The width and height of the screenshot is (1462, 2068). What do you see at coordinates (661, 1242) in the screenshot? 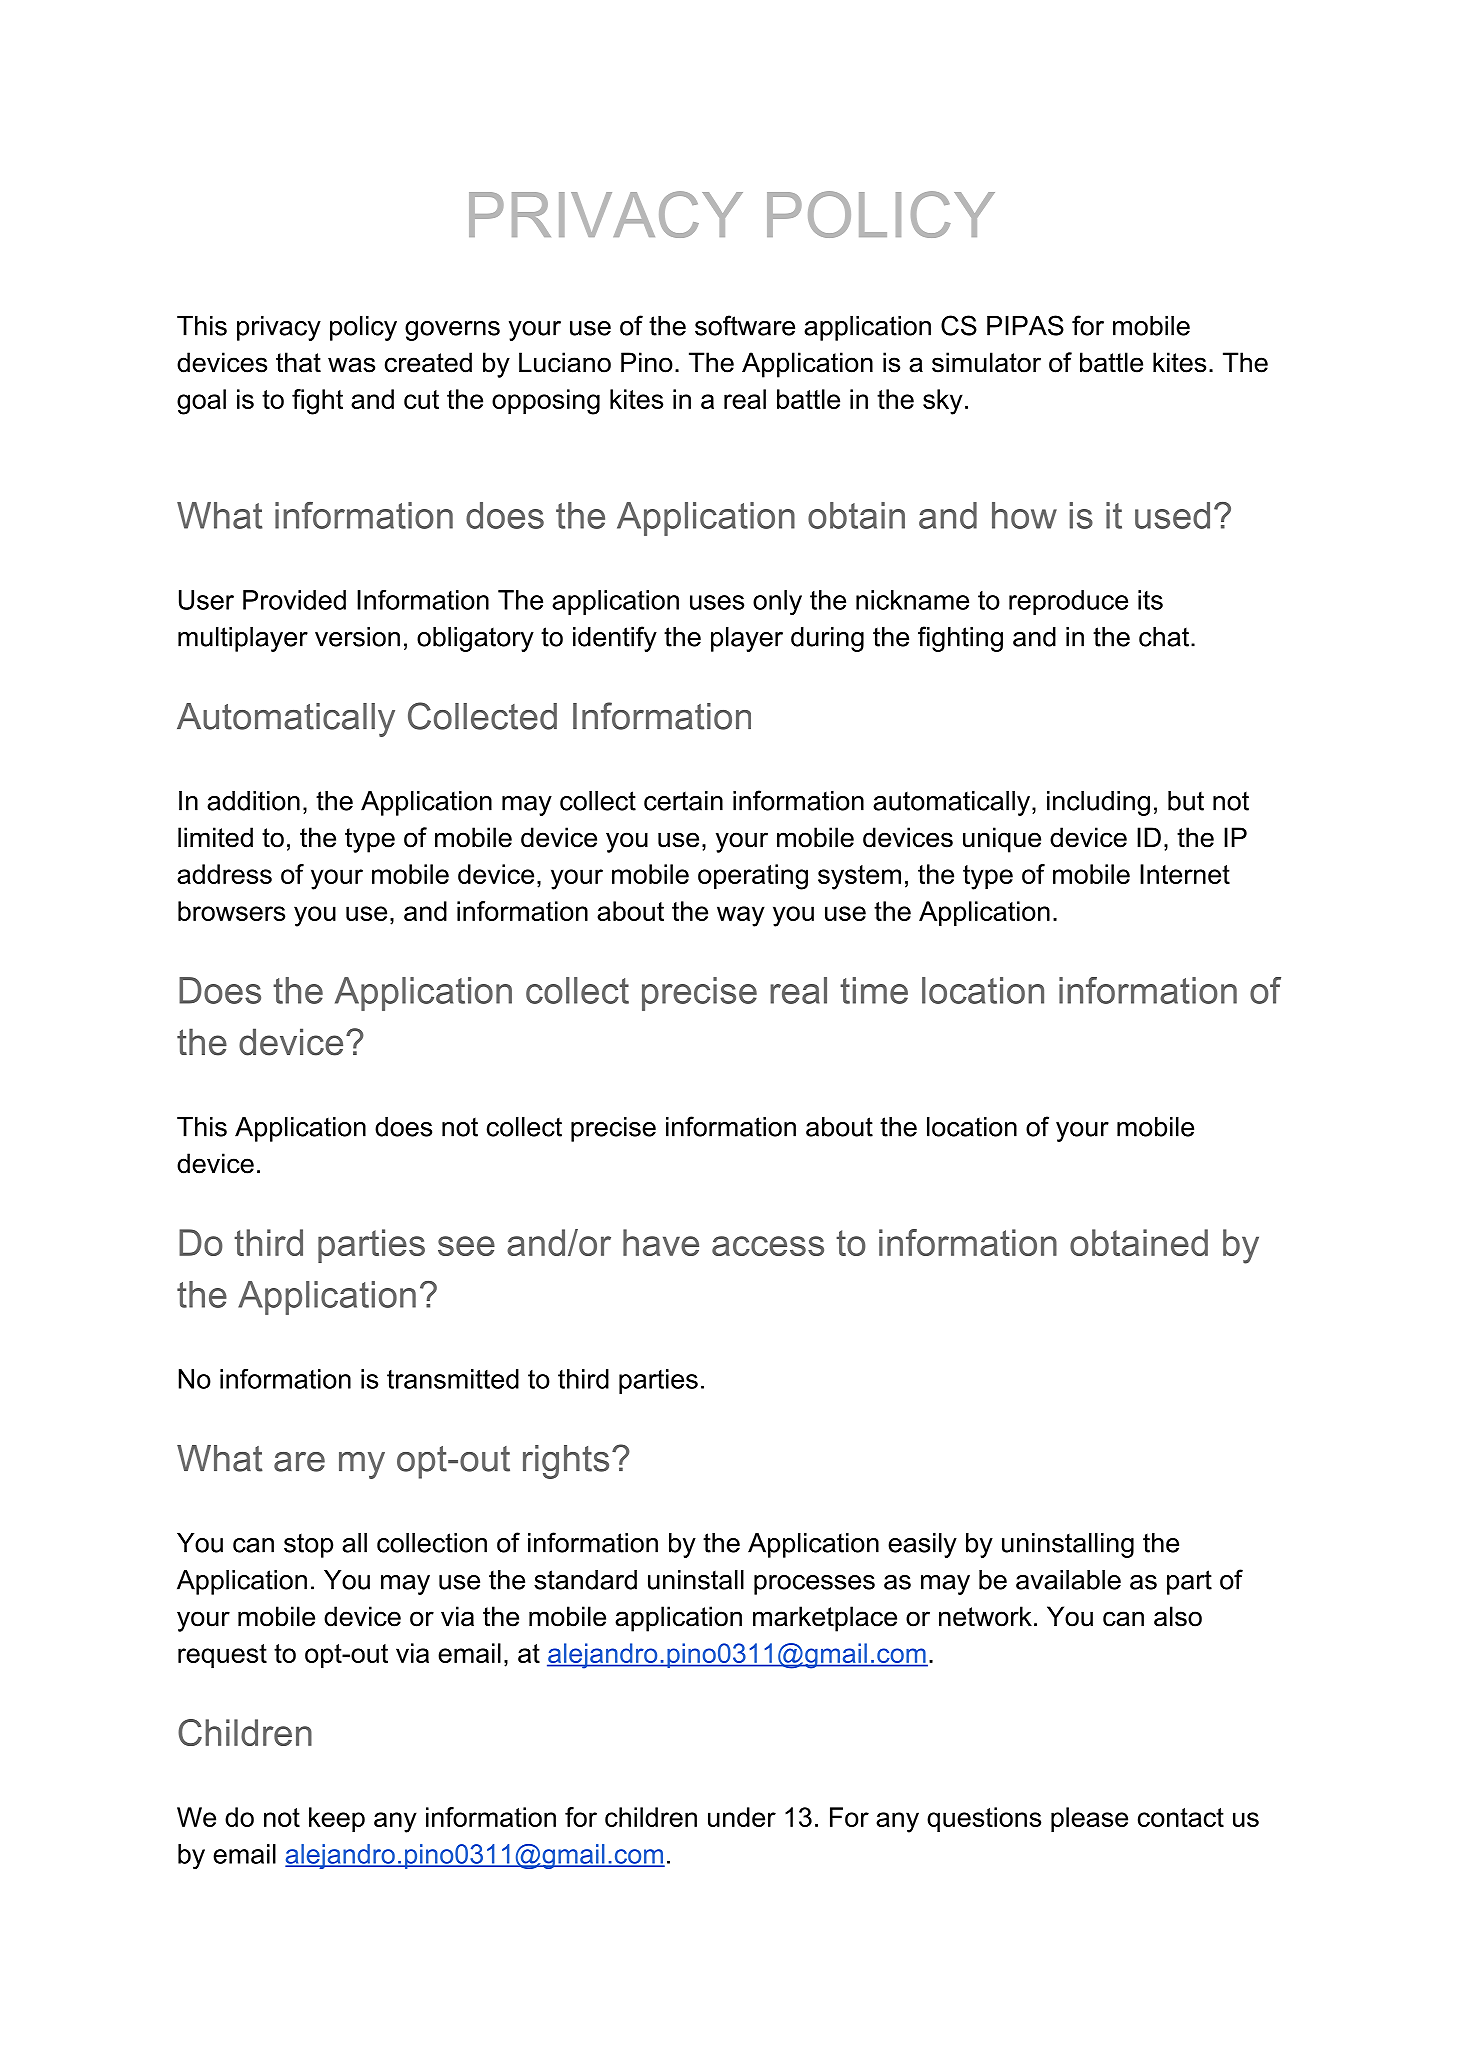
I see `have` at bounding box center [661, 1242].
